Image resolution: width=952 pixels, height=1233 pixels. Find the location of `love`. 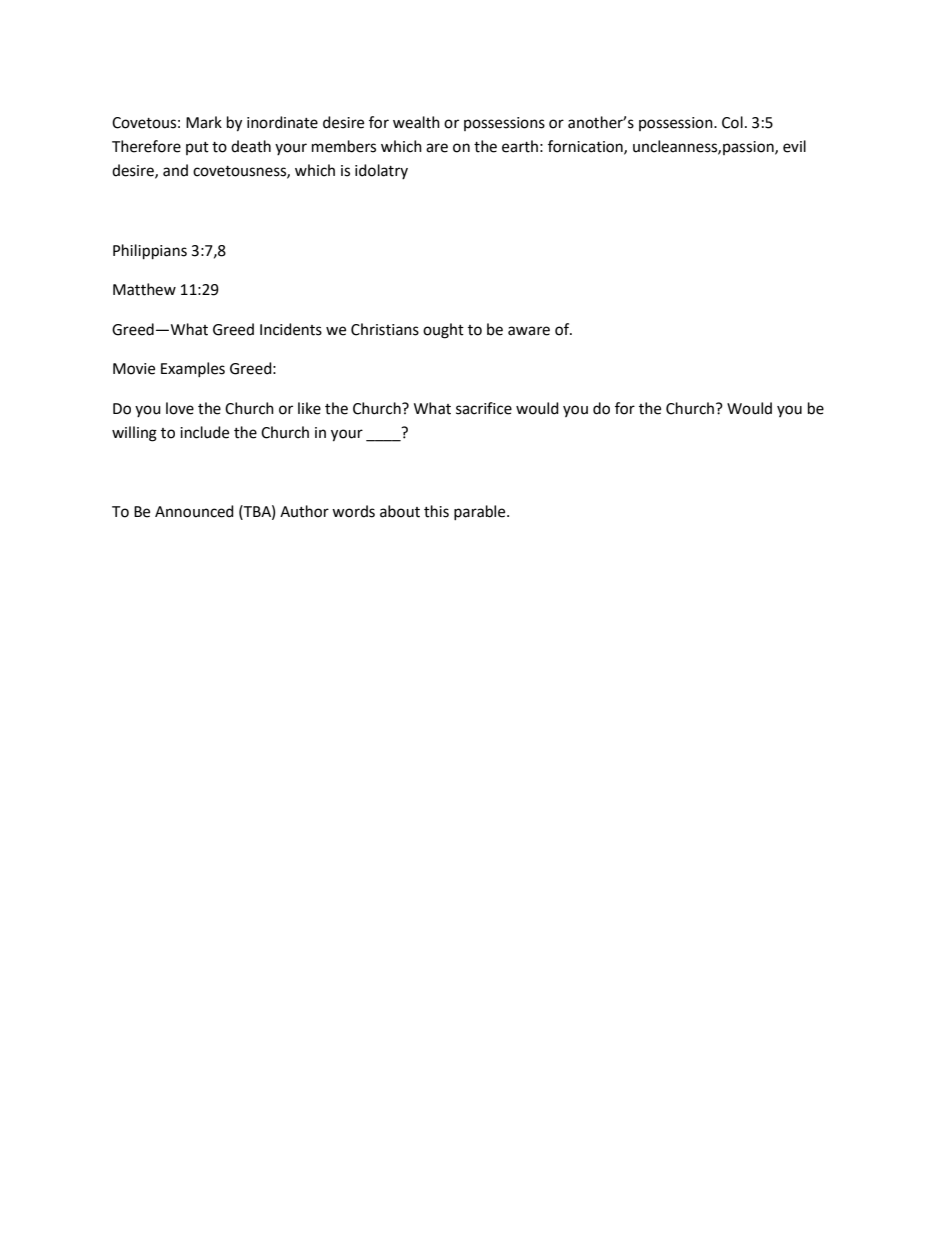

love is located at coordinates (180, 408).
